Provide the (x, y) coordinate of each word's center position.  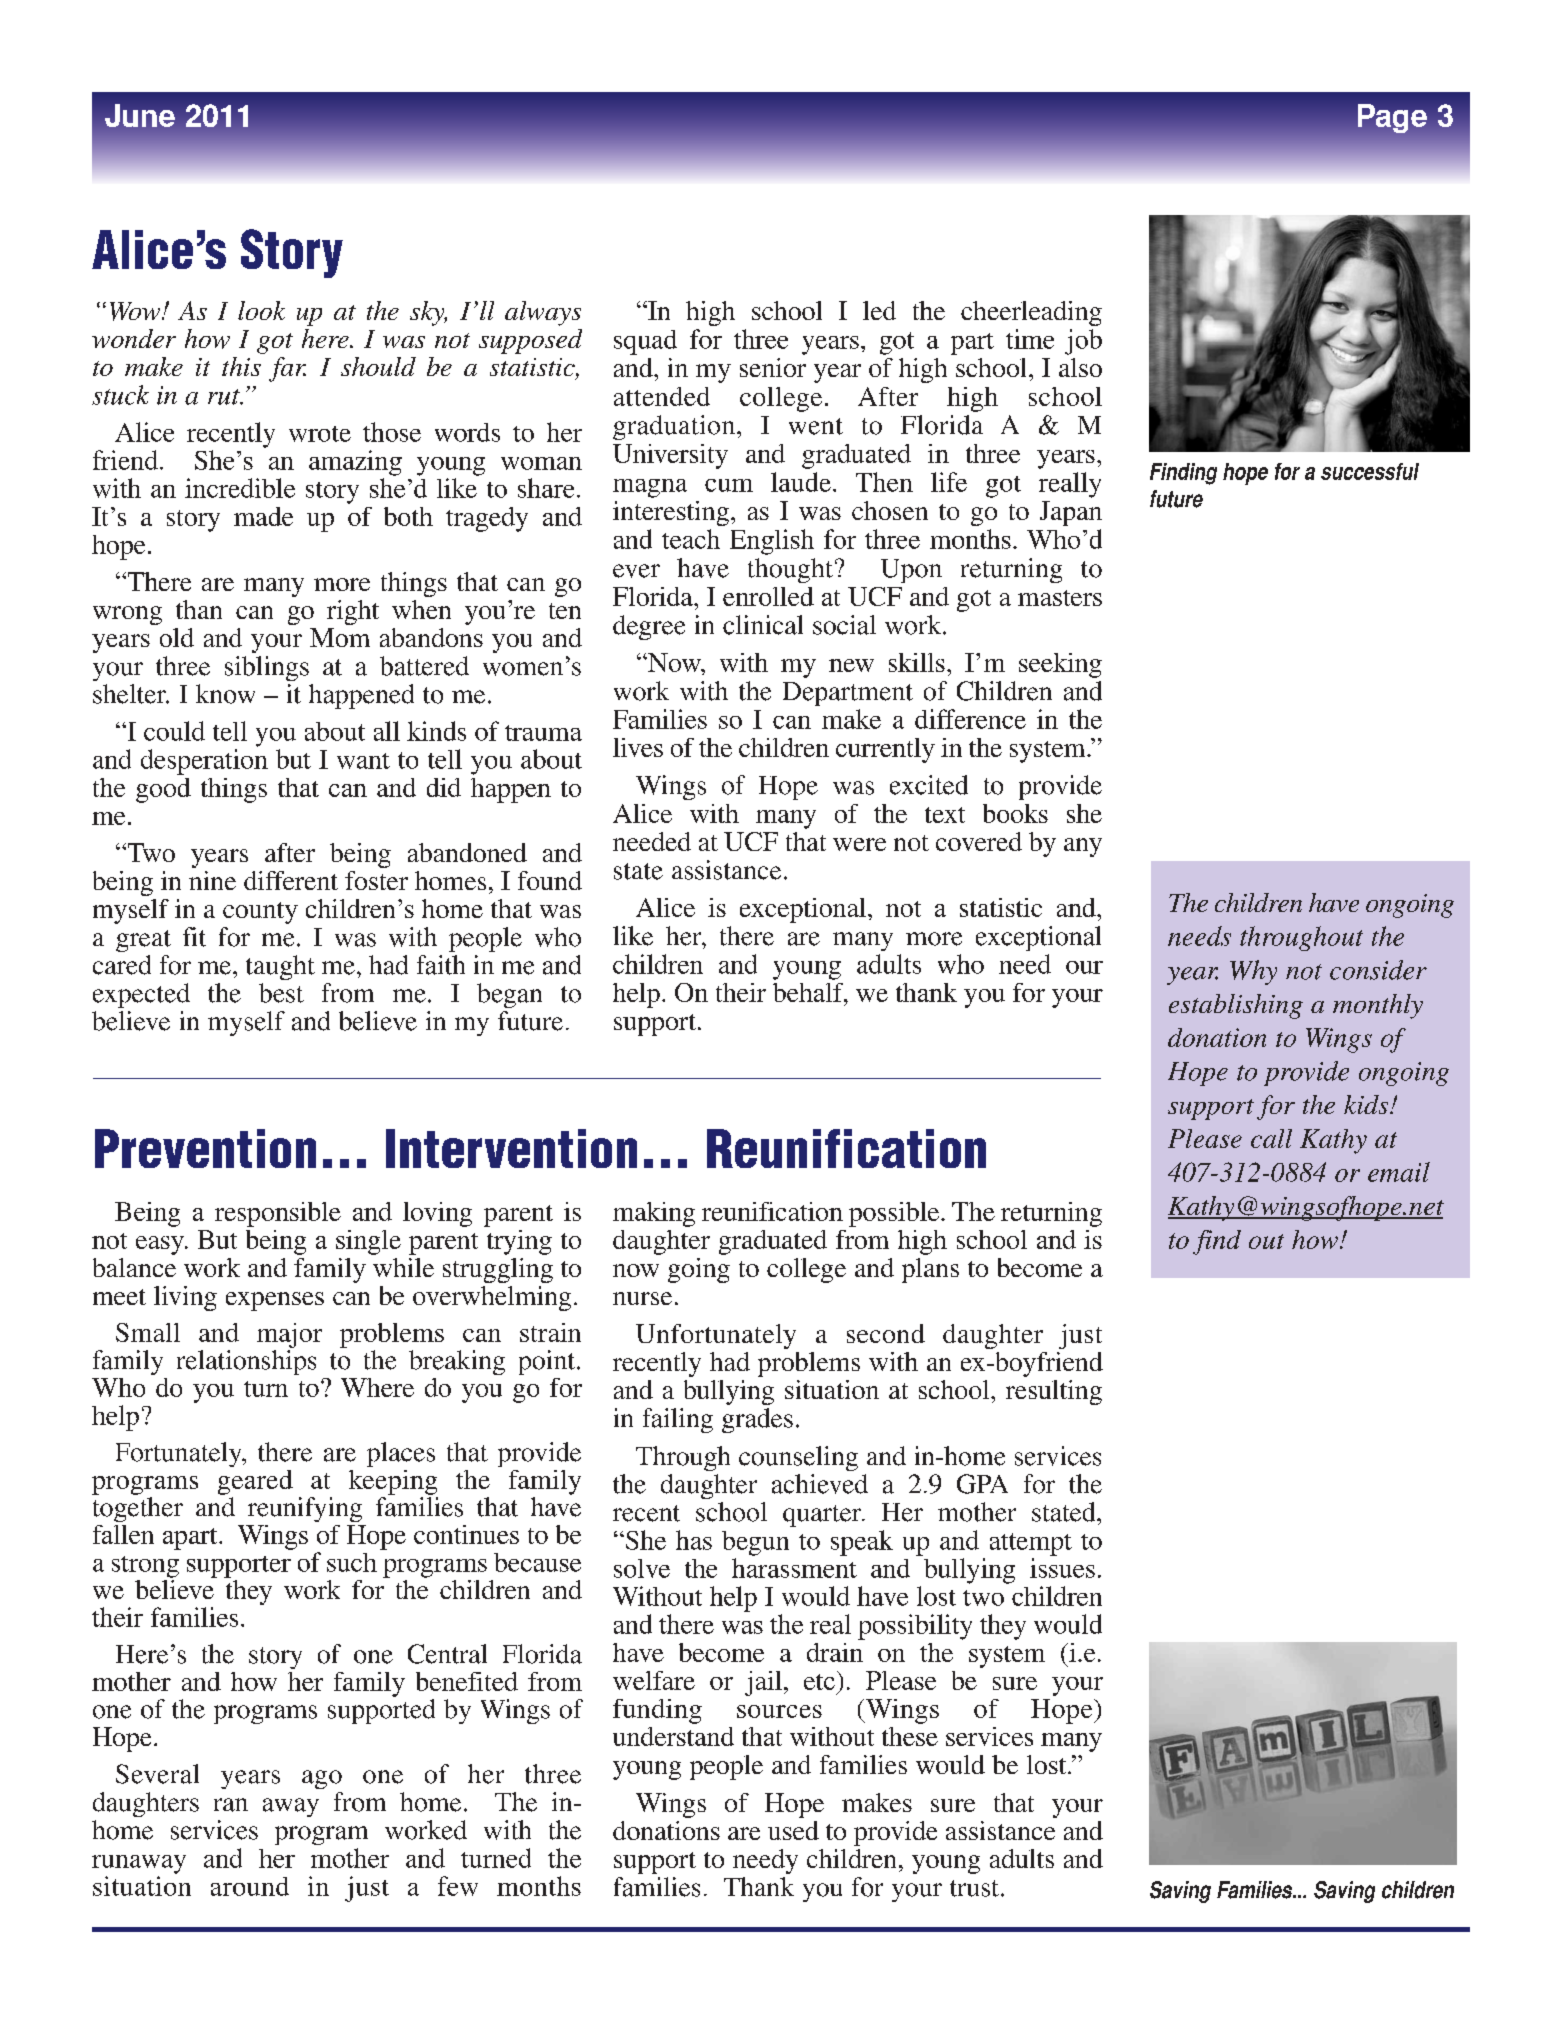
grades (757, 1420)
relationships (246, 1362)
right (353, 612)
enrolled (768, 596)
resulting (1054, 1392)
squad (645, 342)
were (859, 844)
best (281, 993)
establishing (1236, 1006)
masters (1060, 598)
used (793, 1830)
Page (1392, 118)
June (140, 115)
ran (231, 1805)
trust (974, 1888)
